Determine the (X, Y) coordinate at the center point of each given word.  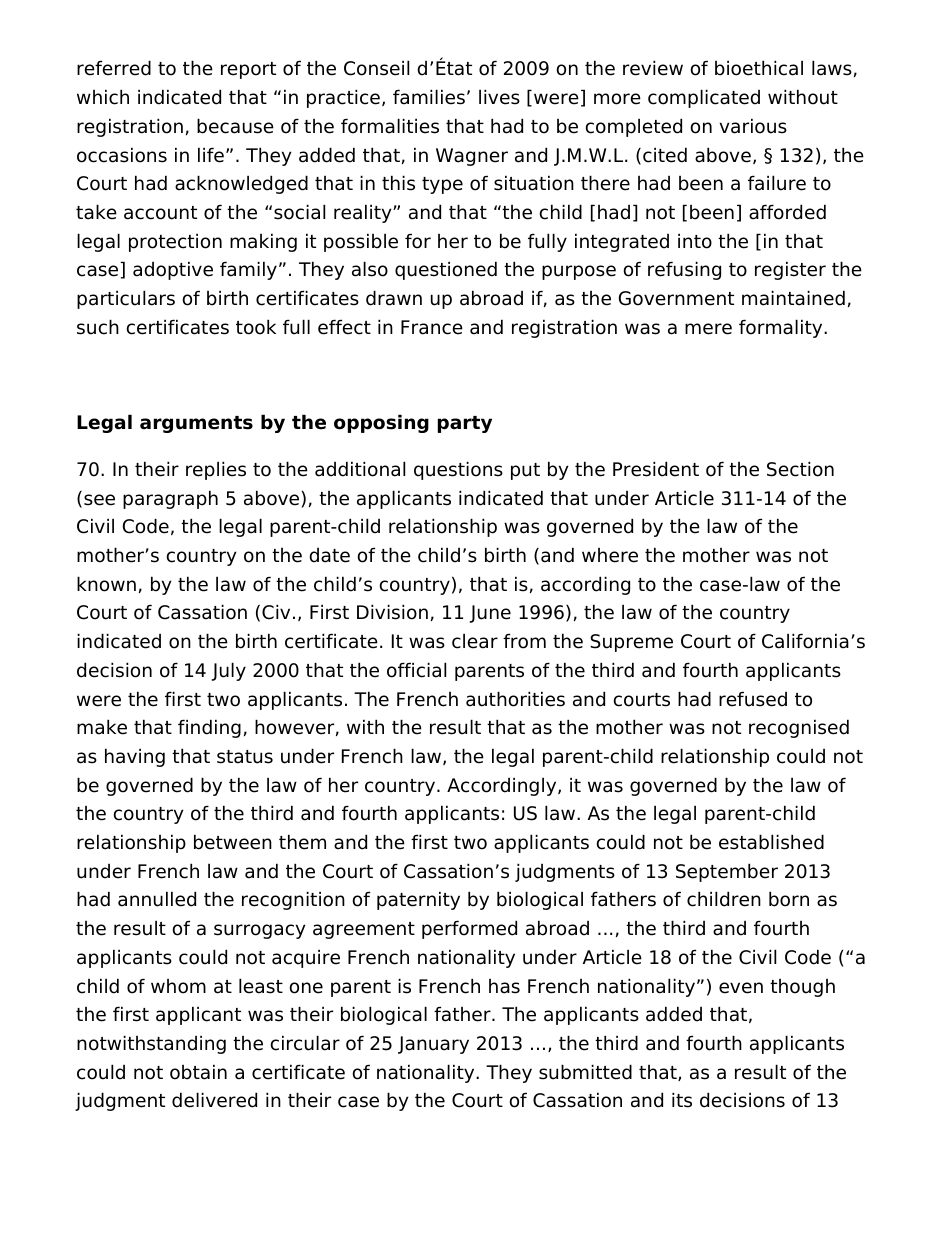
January (433, 1045)
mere (708, 329)
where (610, 555)
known (106, 584)
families (429, 97)
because (235, 126)
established (771, 842)
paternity (418, 900)
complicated (704, 98)
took (256, 327)
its (682, 1100)
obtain (198, 1072)
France (432, 327)
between (233, 842)
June (490, 614)
